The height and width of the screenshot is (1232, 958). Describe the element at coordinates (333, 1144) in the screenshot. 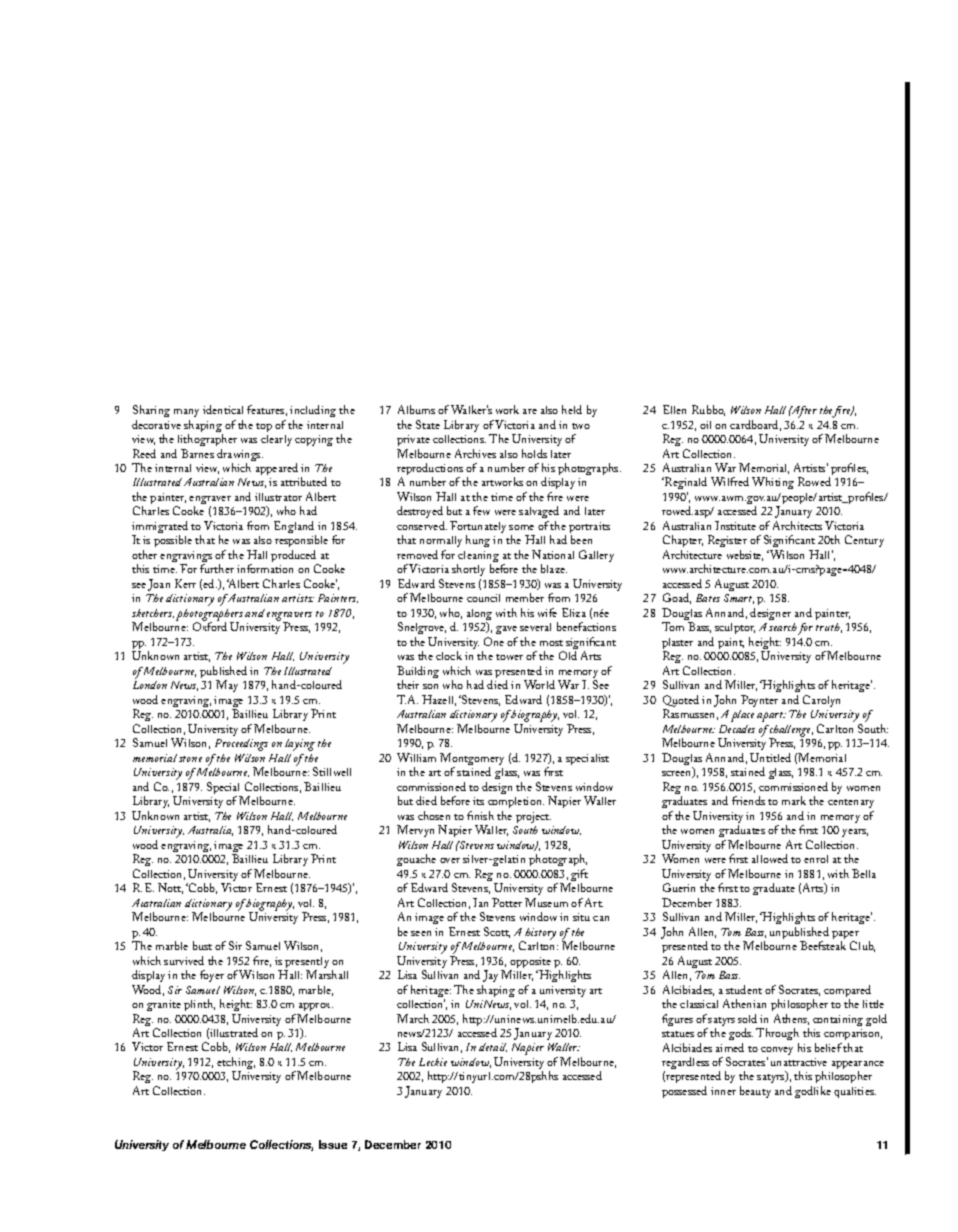

I see `Issue` at that location.
